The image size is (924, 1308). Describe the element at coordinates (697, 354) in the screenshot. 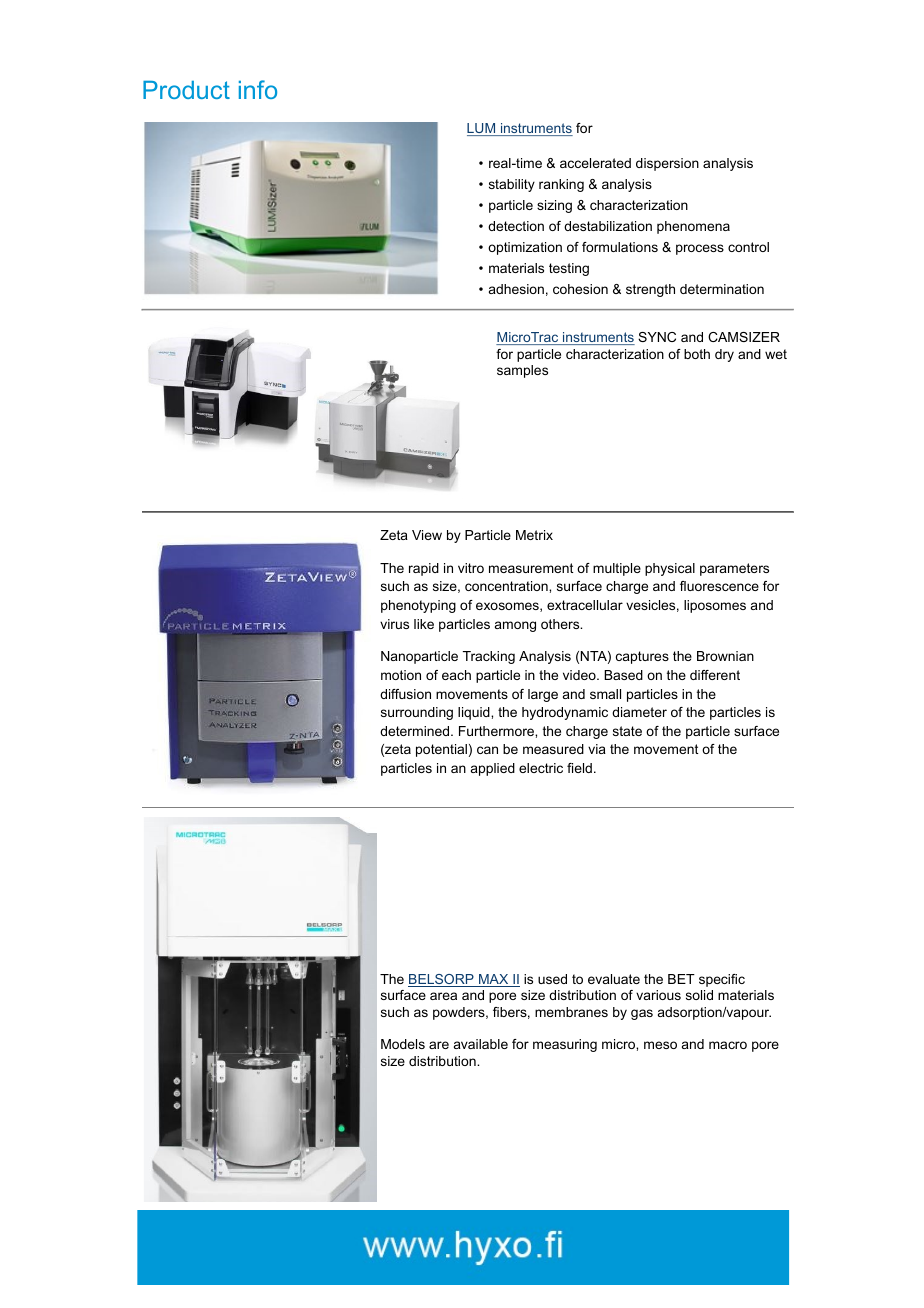

I see `both` at that location.
